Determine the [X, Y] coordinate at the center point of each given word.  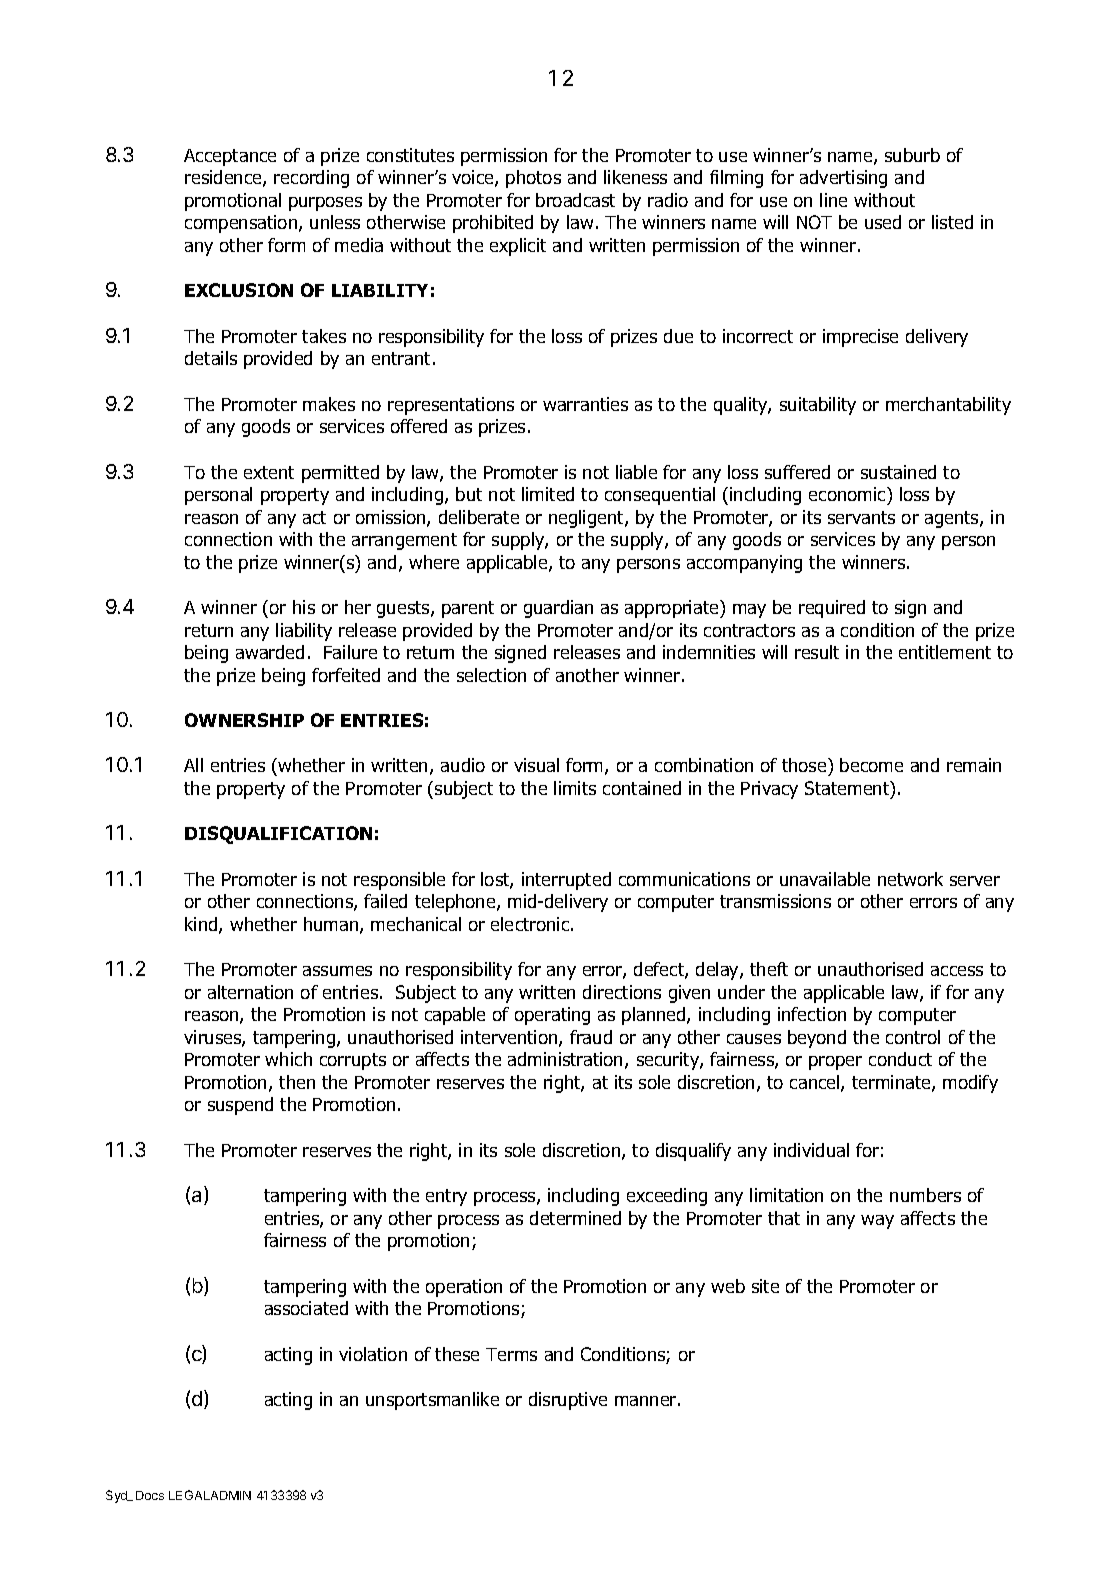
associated [306, 1308]
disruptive [568, 1401]
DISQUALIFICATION [278, 835]
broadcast [575, 200]
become [871, 765]
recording [311, 179]
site [765, 1286]
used [883, 222]
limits [575, 788]
